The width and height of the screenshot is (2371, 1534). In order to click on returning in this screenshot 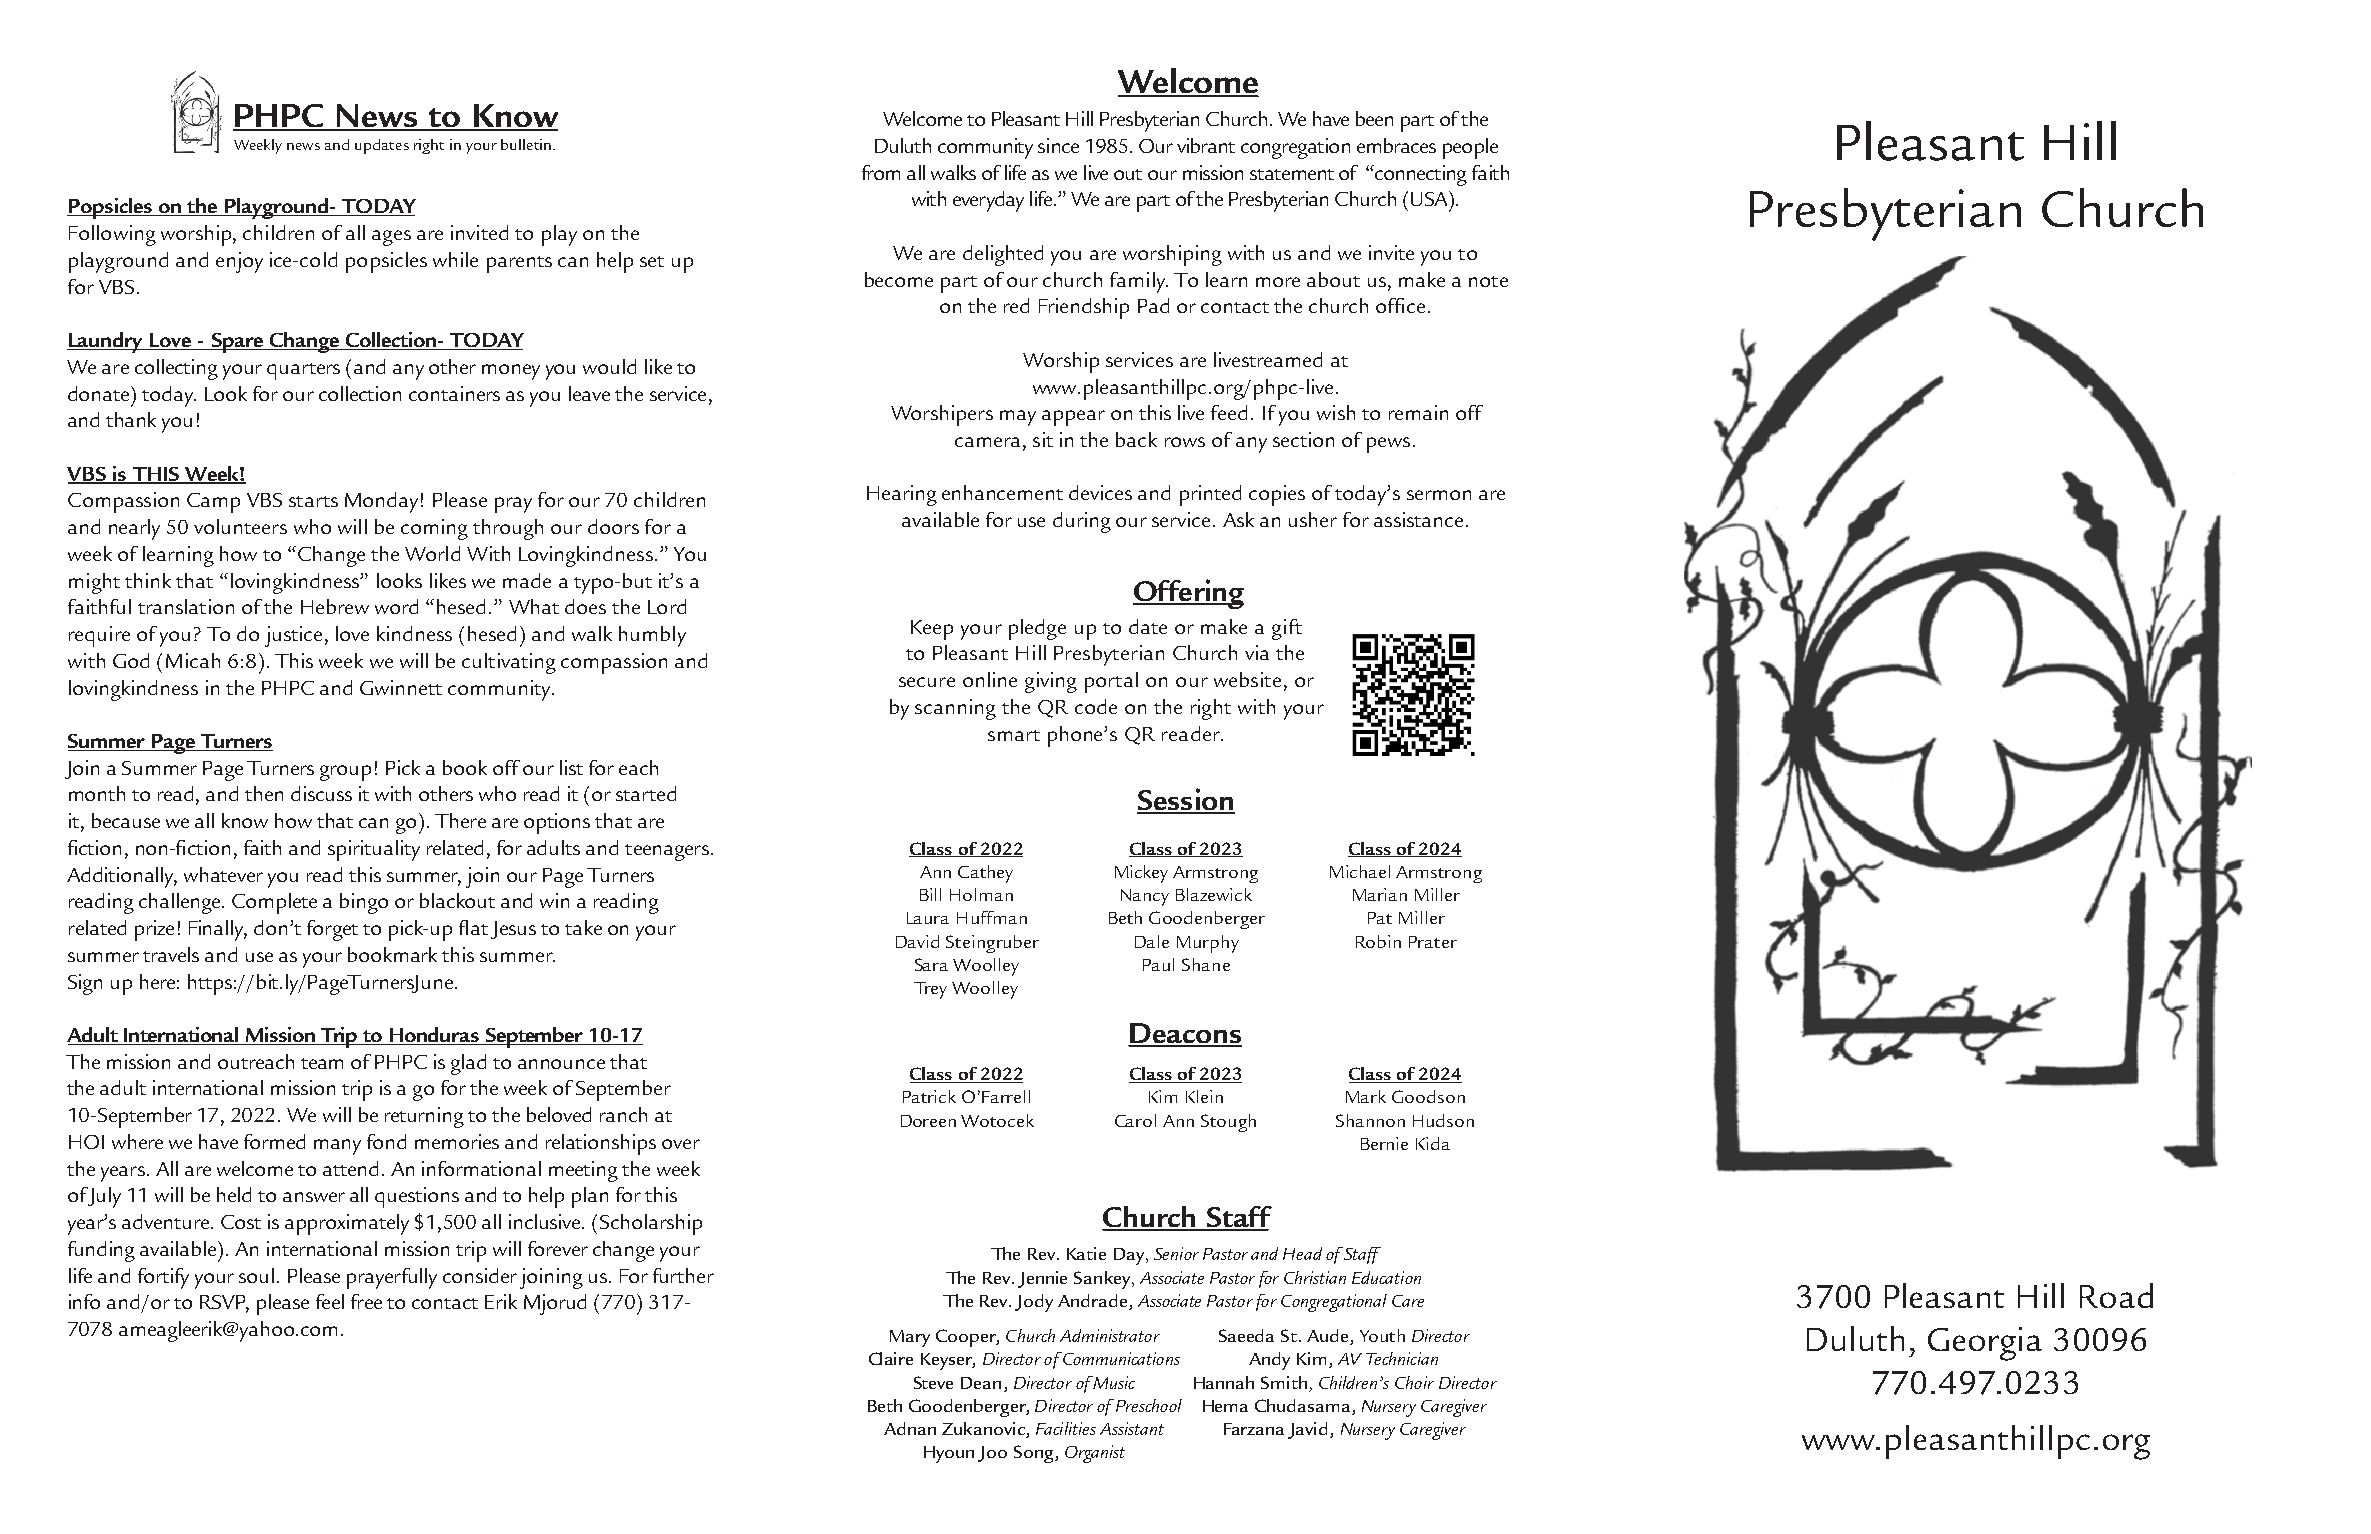, I will do `click(424, 1117)`.
